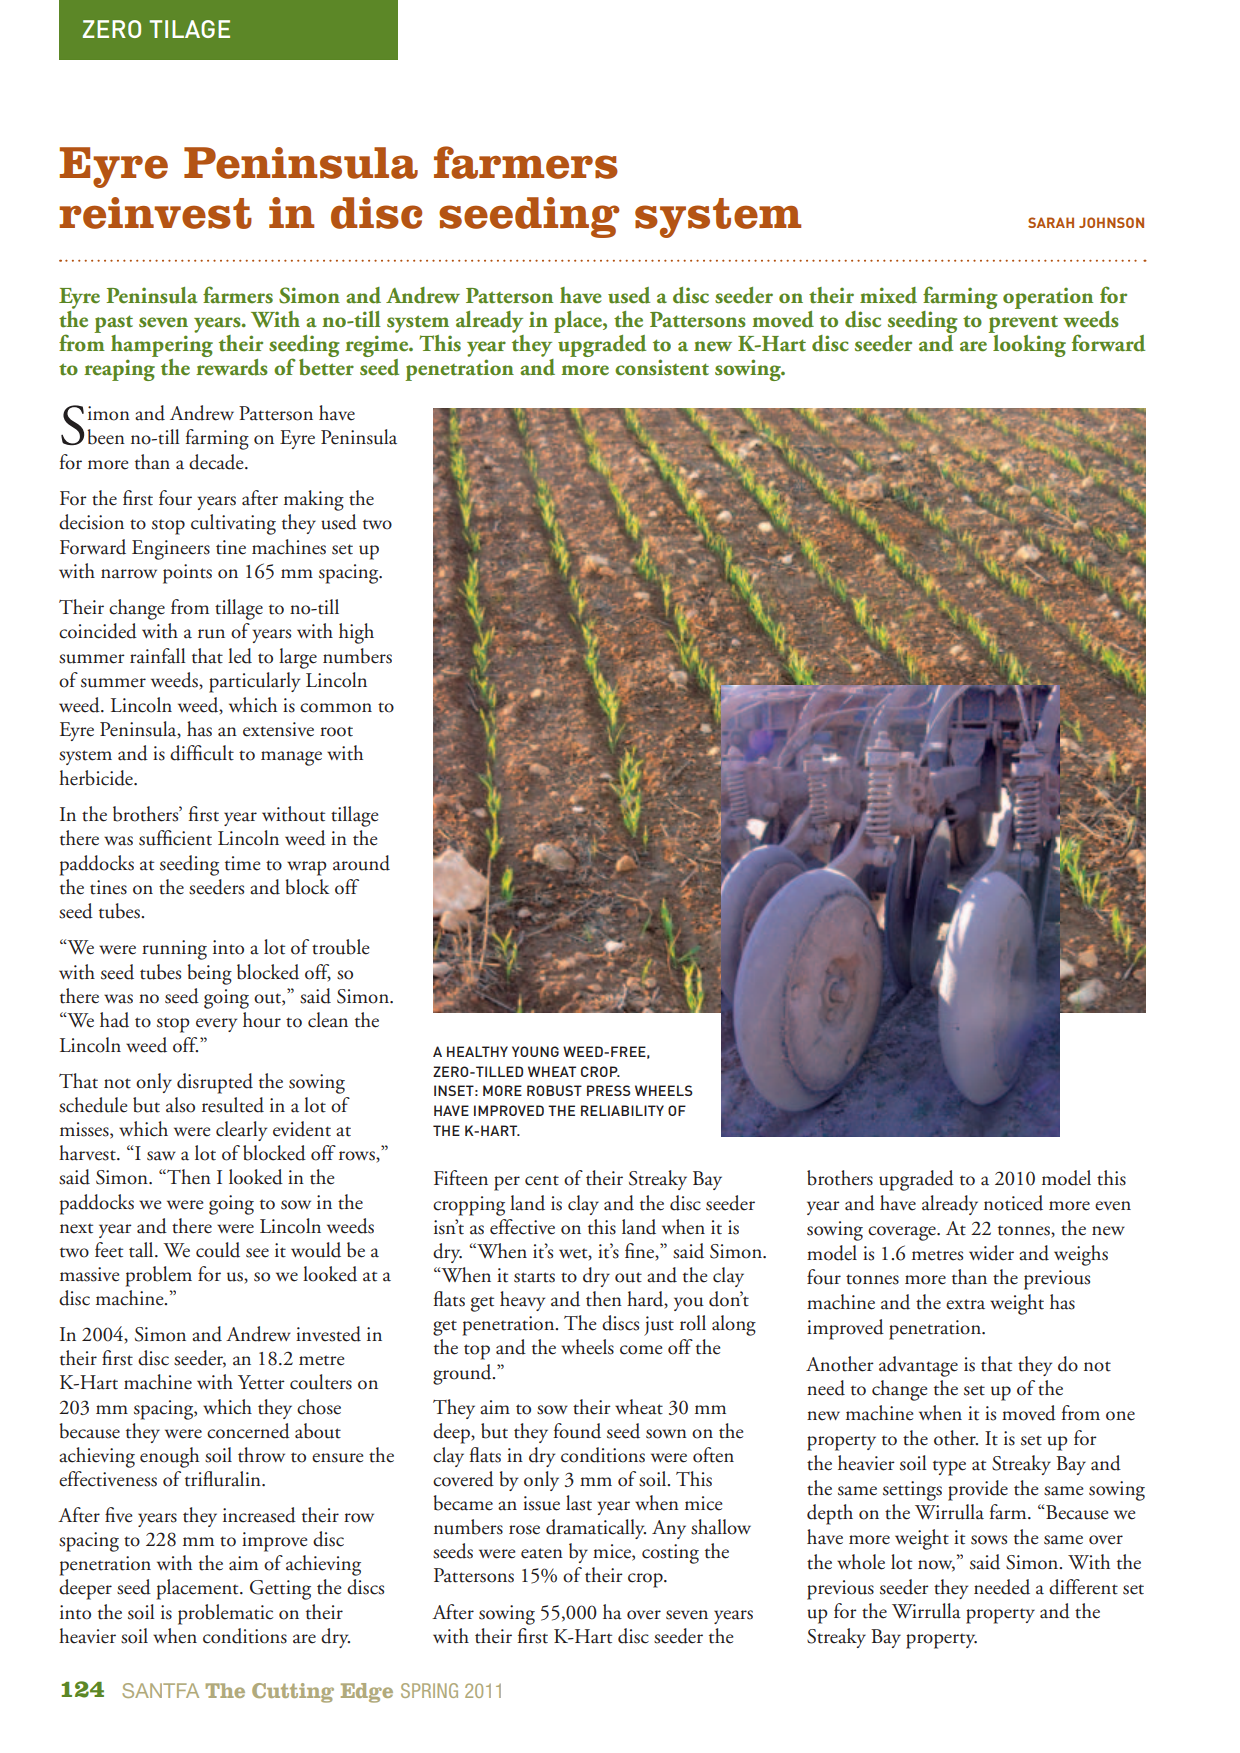 The image size is (1240, 1753). Describe the element at coordinates (1013, 1203) in the image. I see `noticed` at that location.
